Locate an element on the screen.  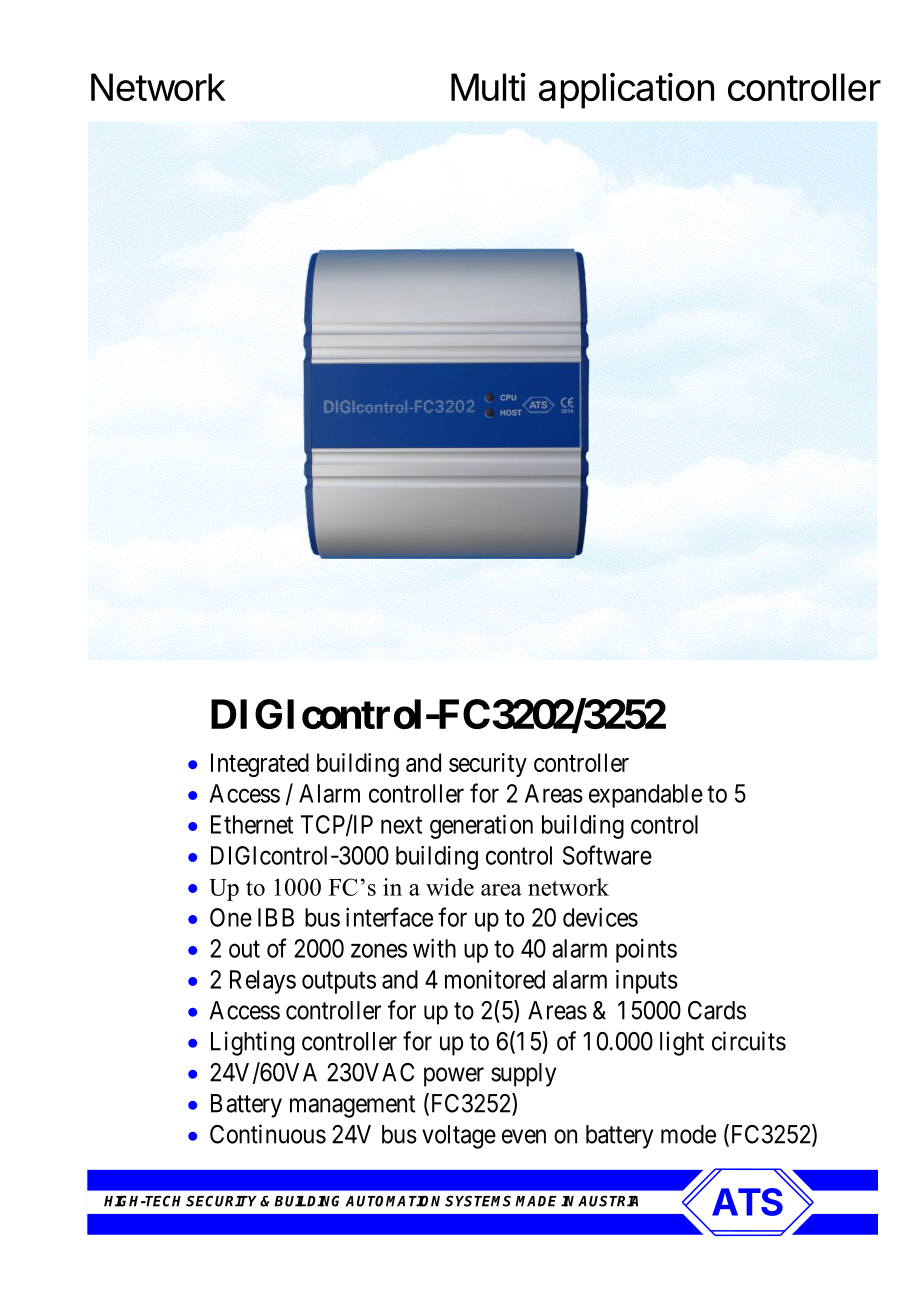
expandable is located at coordinates (646, 796).
